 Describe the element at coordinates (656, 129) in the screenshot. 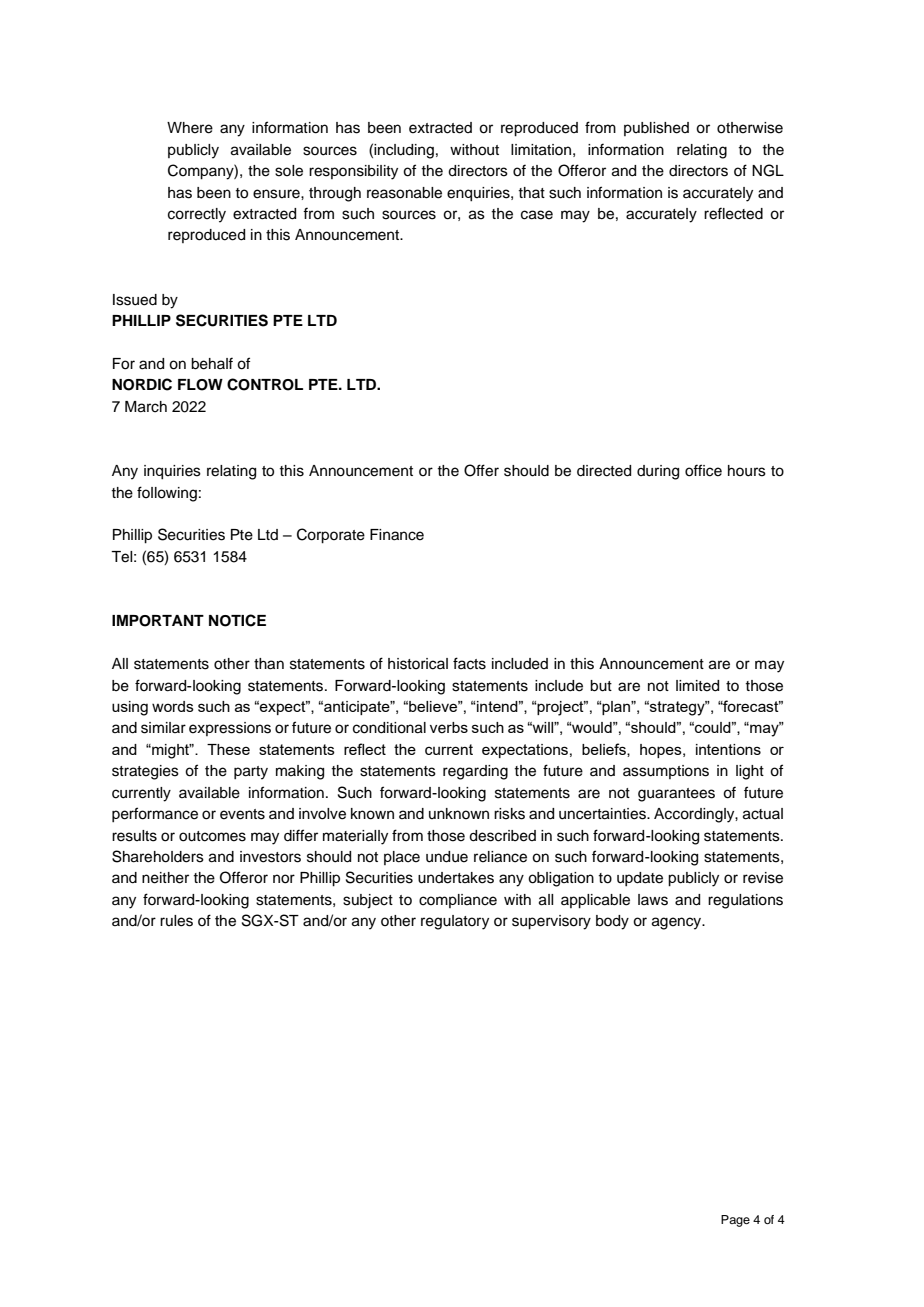

I see `published` at that location.
